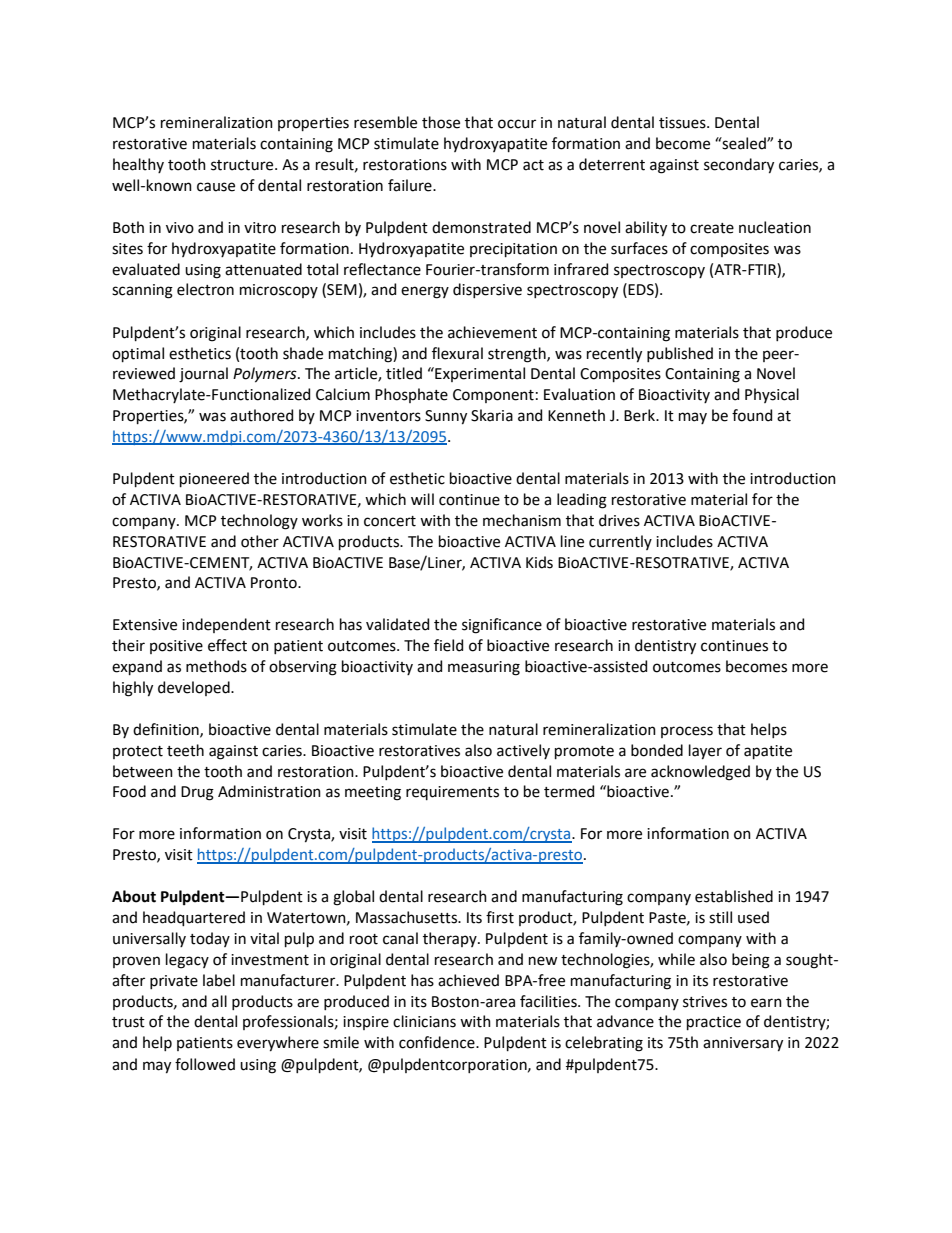 This screenshot has height=1233, width=952. I want to click on acknowledged, so click(700, 773).
